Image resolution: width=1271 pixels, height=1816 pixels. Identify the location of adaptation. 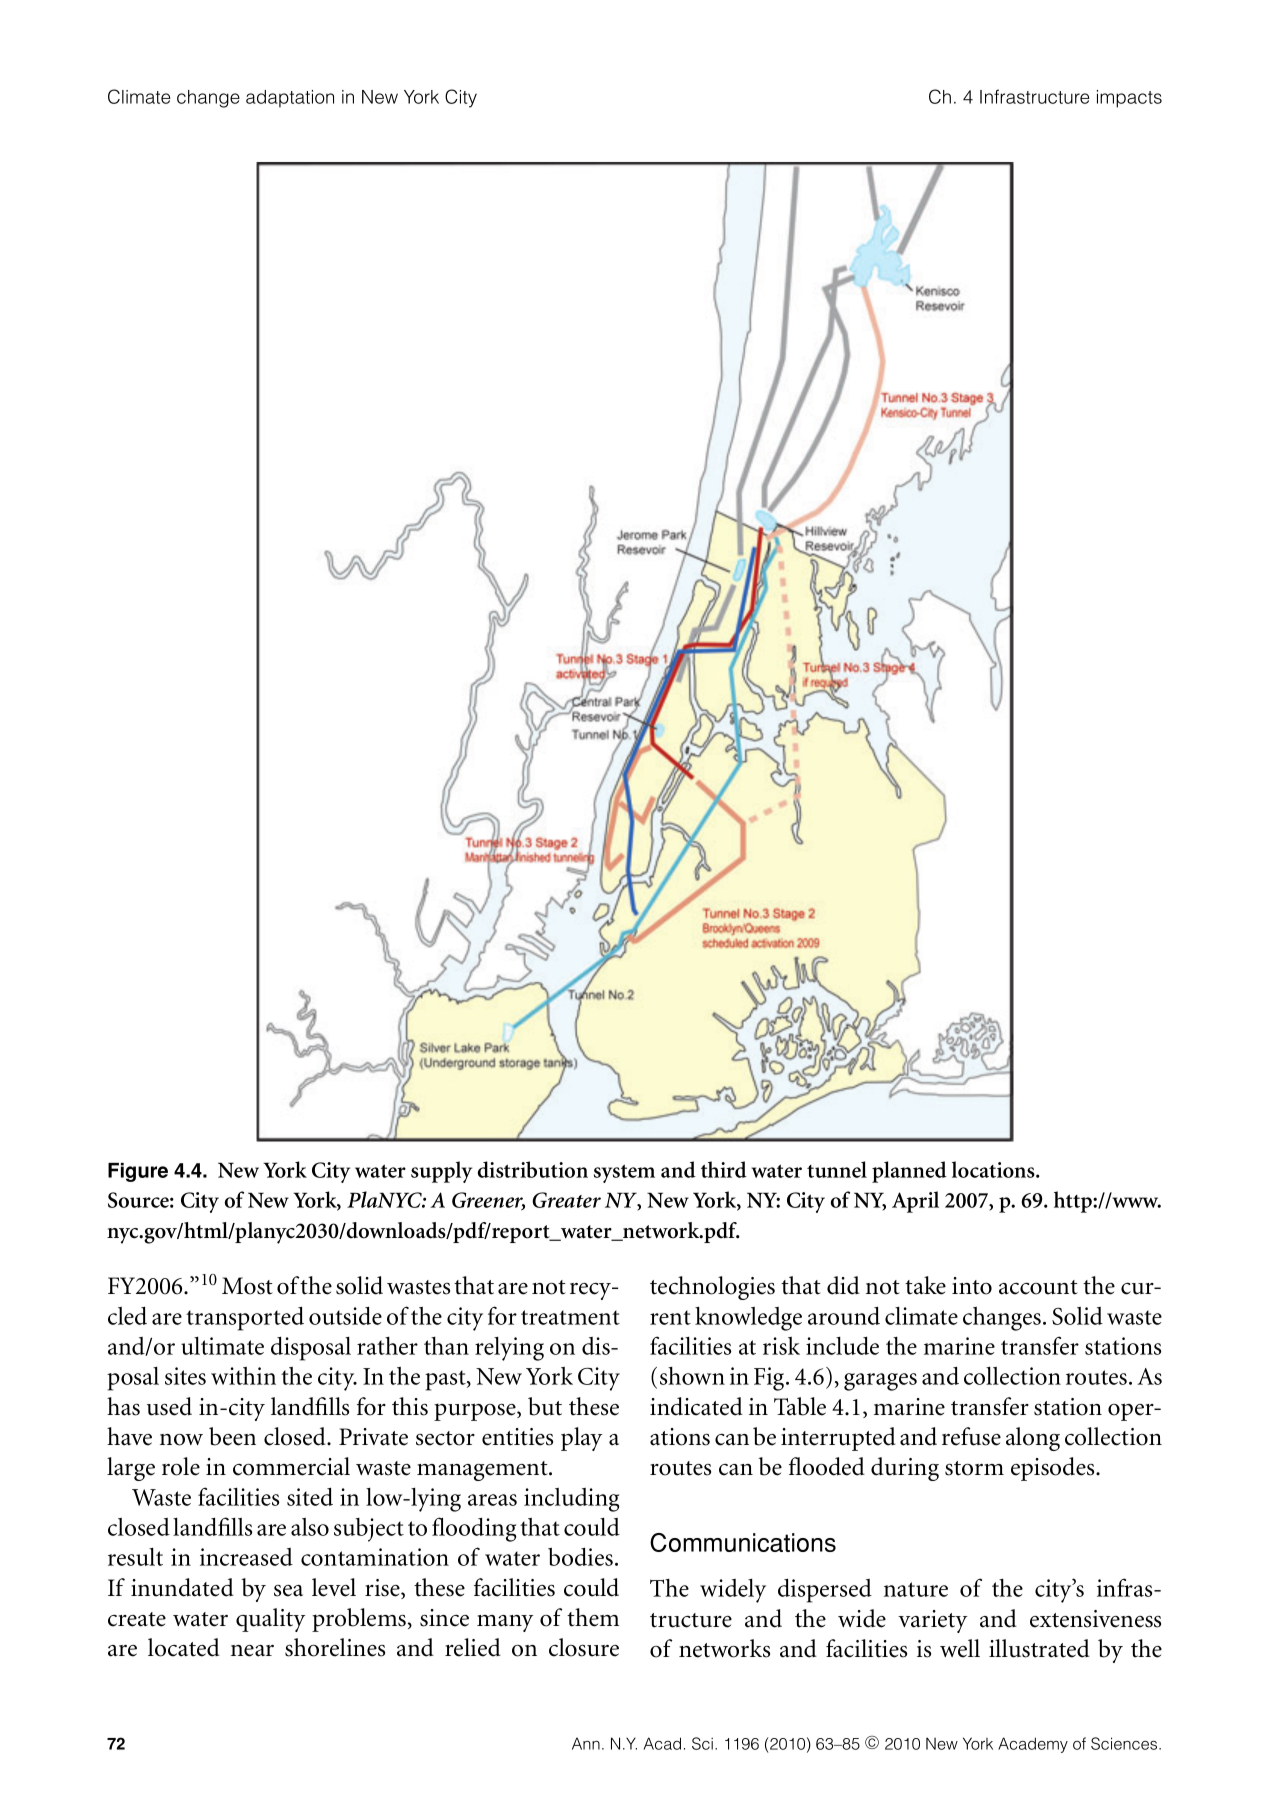
(290, 99).
